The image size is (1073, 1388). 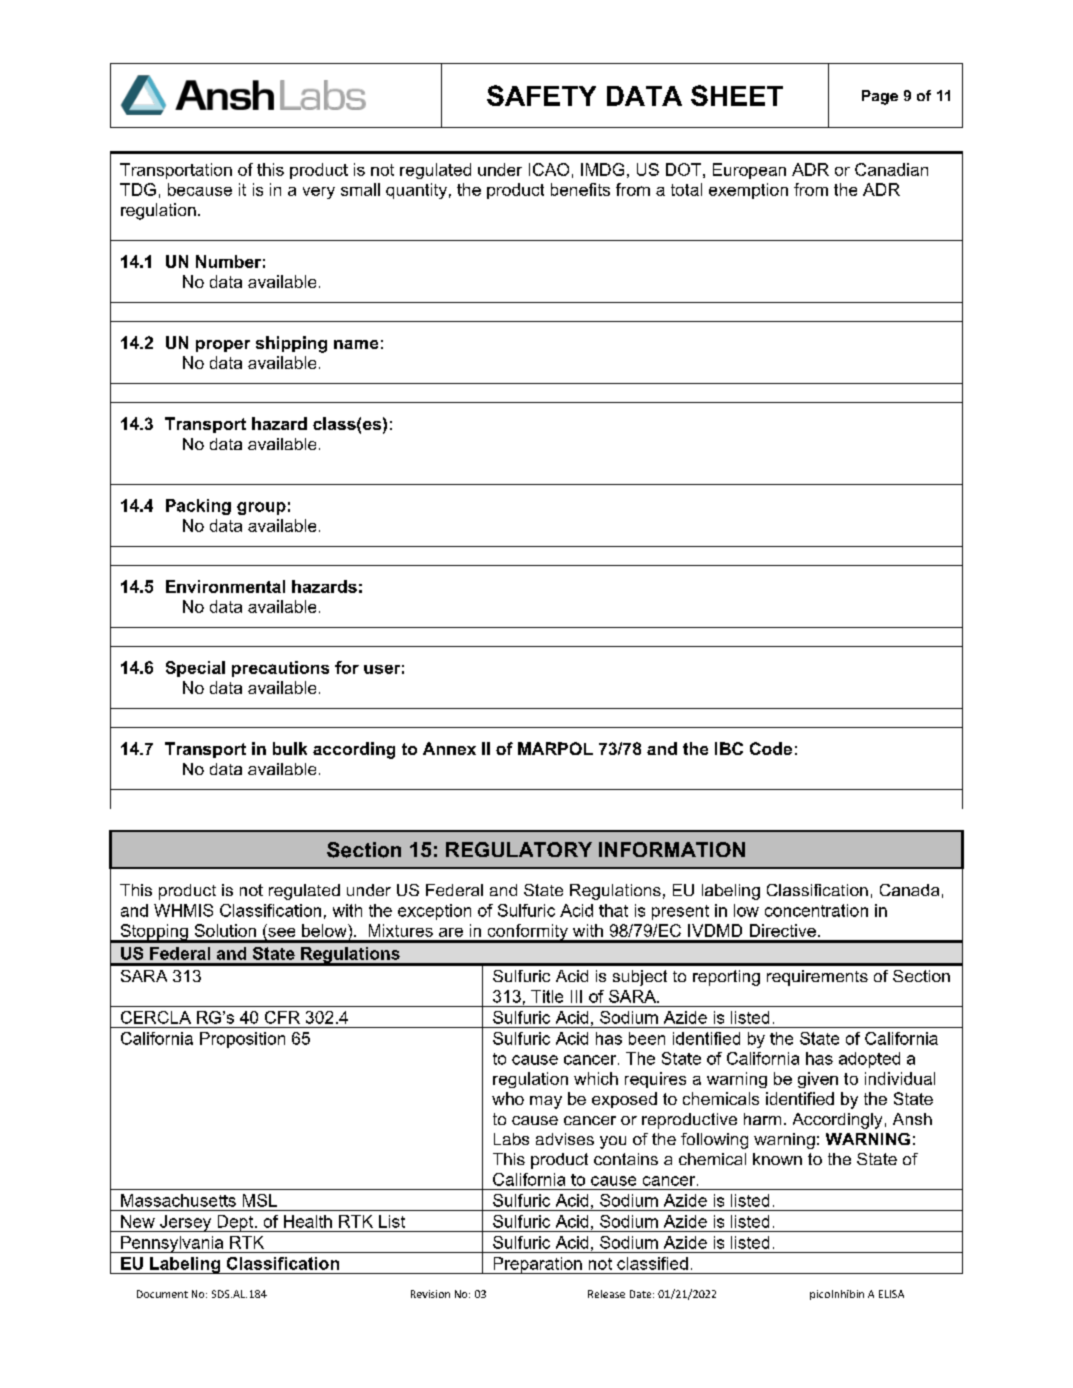 What do you see at coordinates (449, 748) in the image?
I see `Annex` at bounding box center [449, 748].
